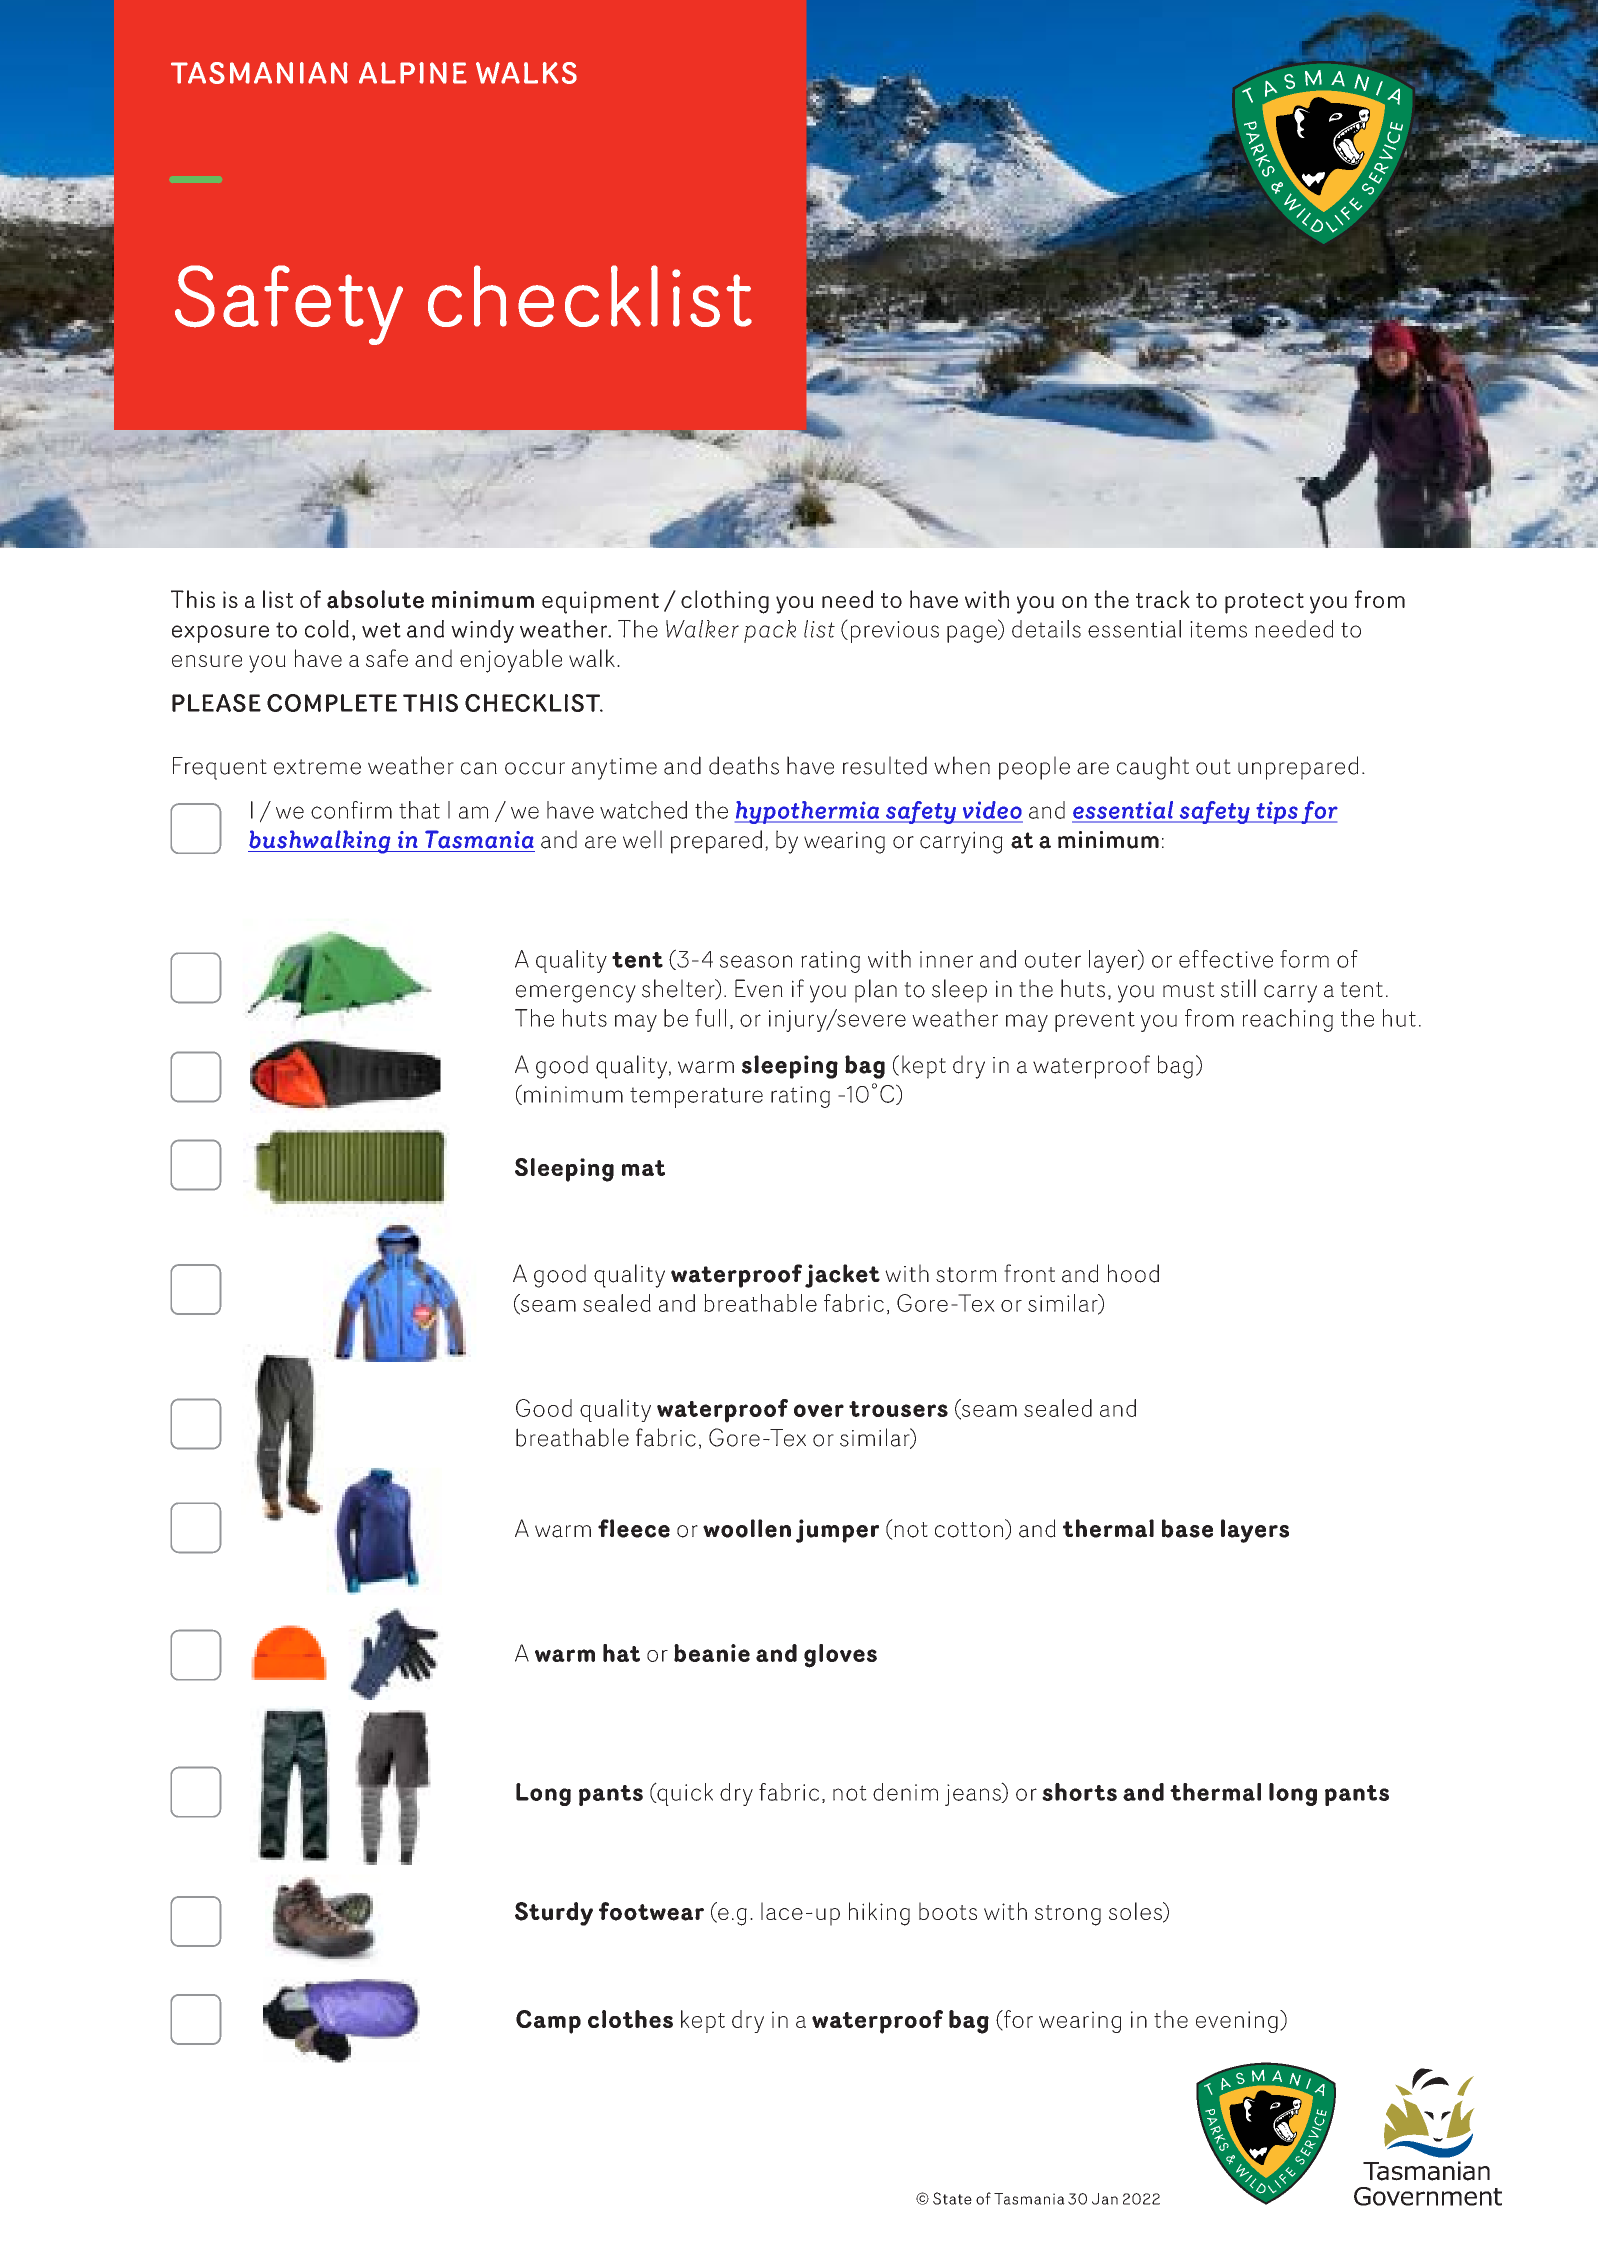  Describe the element at coordinates (725, 602) in the document. I see `clothing` at that location.
